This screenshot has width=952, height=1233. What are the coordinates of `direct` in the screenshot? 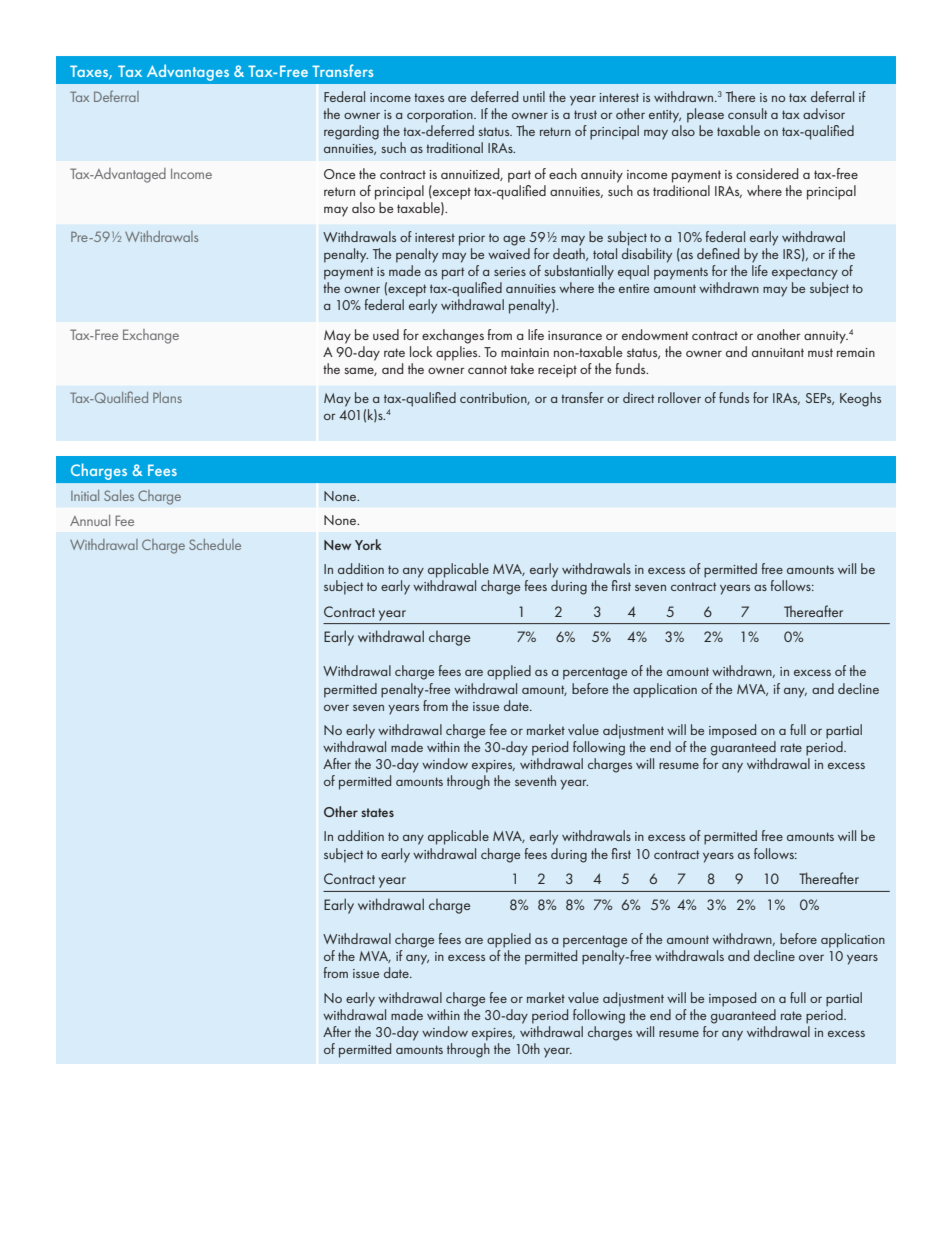 It's located at (638, 397).
